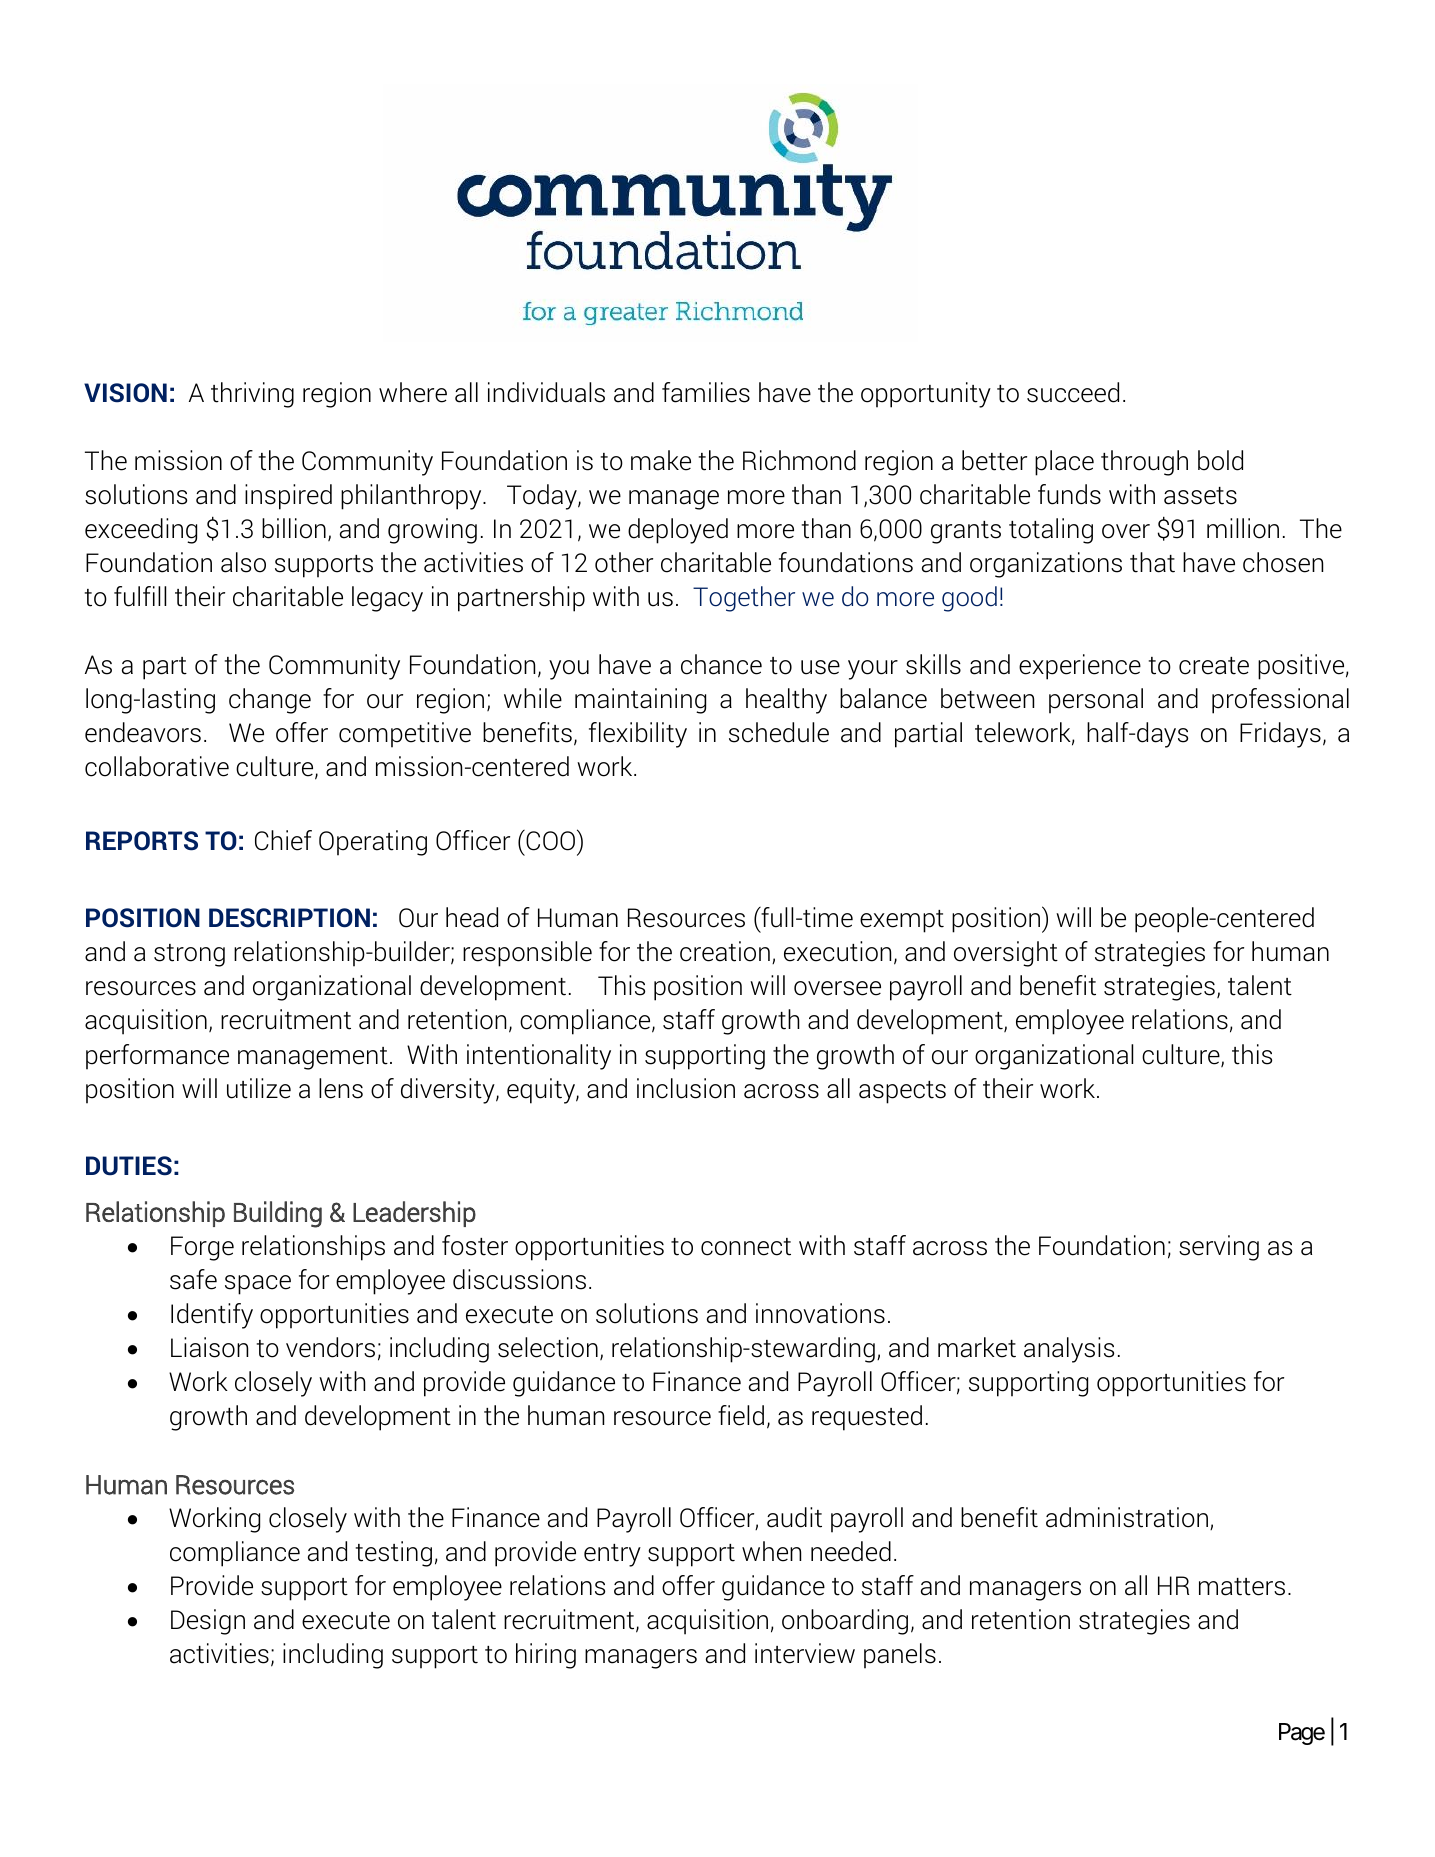 The height and width of the page is (1857, 1435). I want to click on matters, so click(1242, 1587).
